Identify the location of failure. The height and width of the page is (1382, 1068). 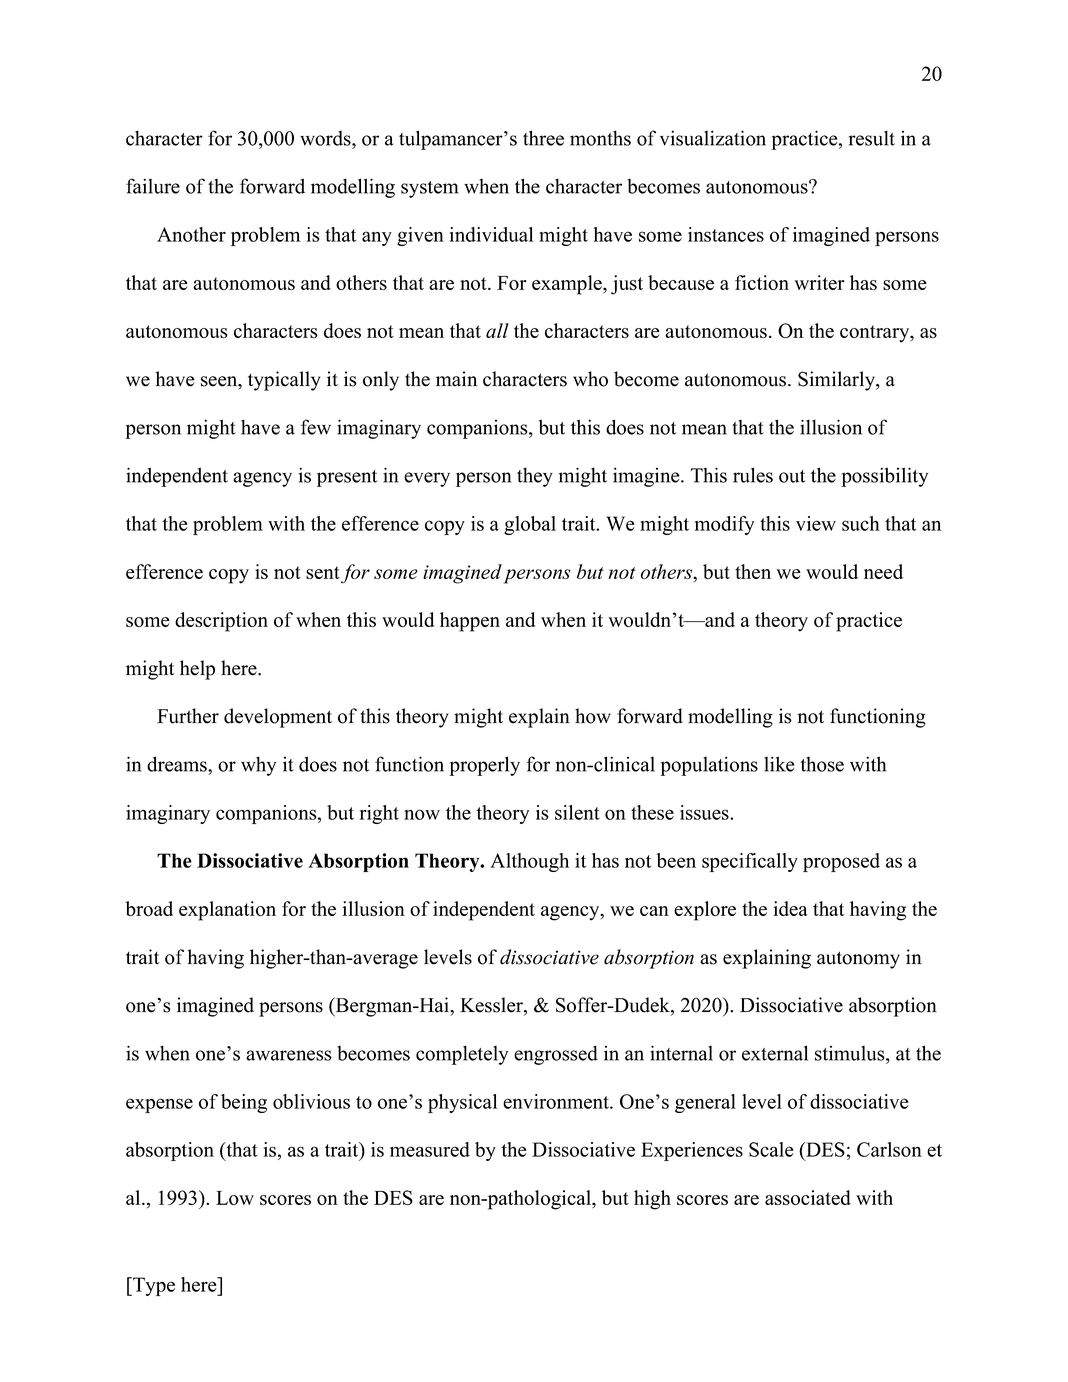
(153, 186).
